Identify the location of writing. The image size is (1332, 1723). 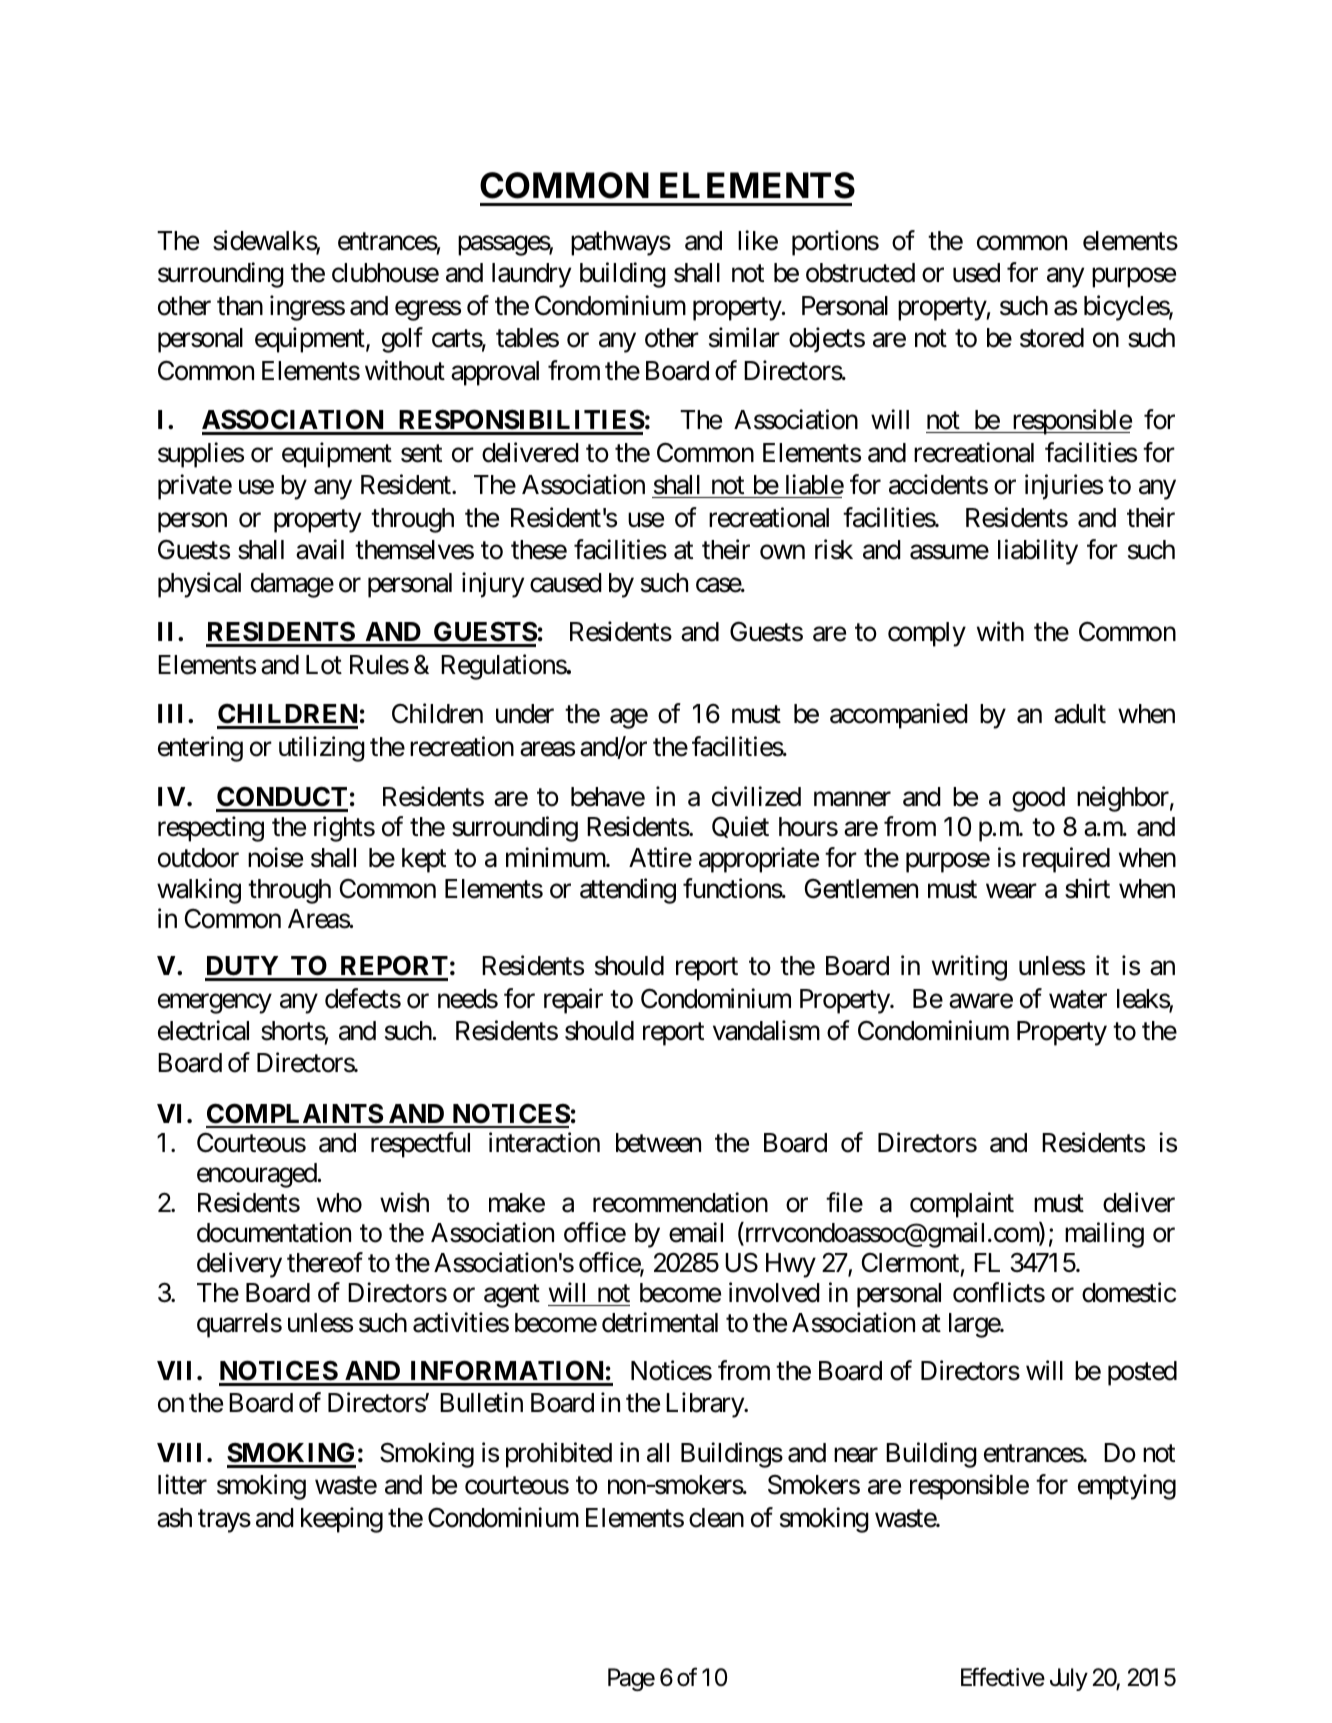
(969, 968).
